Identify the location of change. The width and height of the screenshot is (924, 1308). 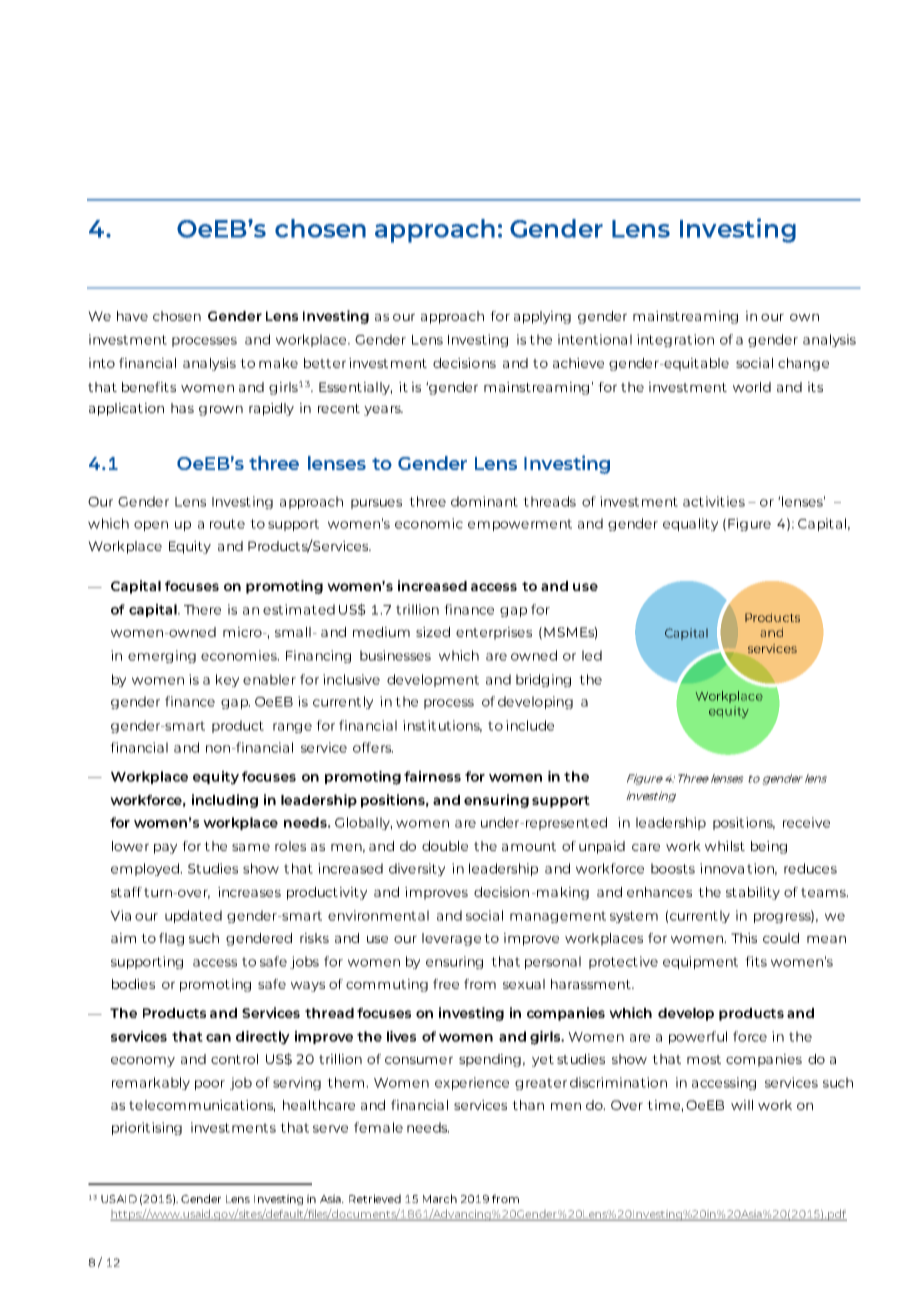
(803, 364).
